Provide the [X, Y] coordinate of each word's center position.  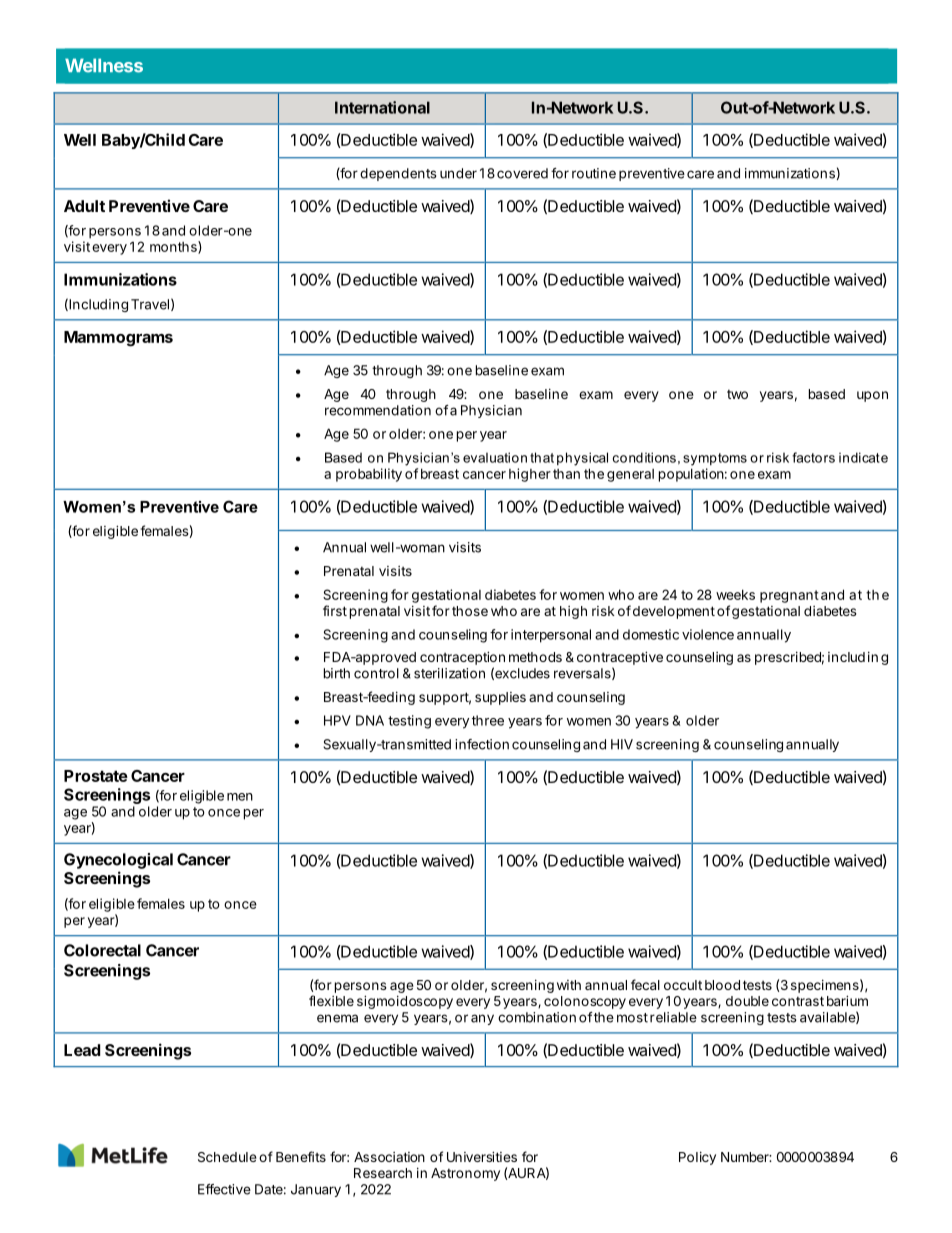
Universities [482, 1156]
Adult [84, 206]
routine [594, 173]
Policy [697, 1158]
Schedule [227, 1157]
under [458, 173]
